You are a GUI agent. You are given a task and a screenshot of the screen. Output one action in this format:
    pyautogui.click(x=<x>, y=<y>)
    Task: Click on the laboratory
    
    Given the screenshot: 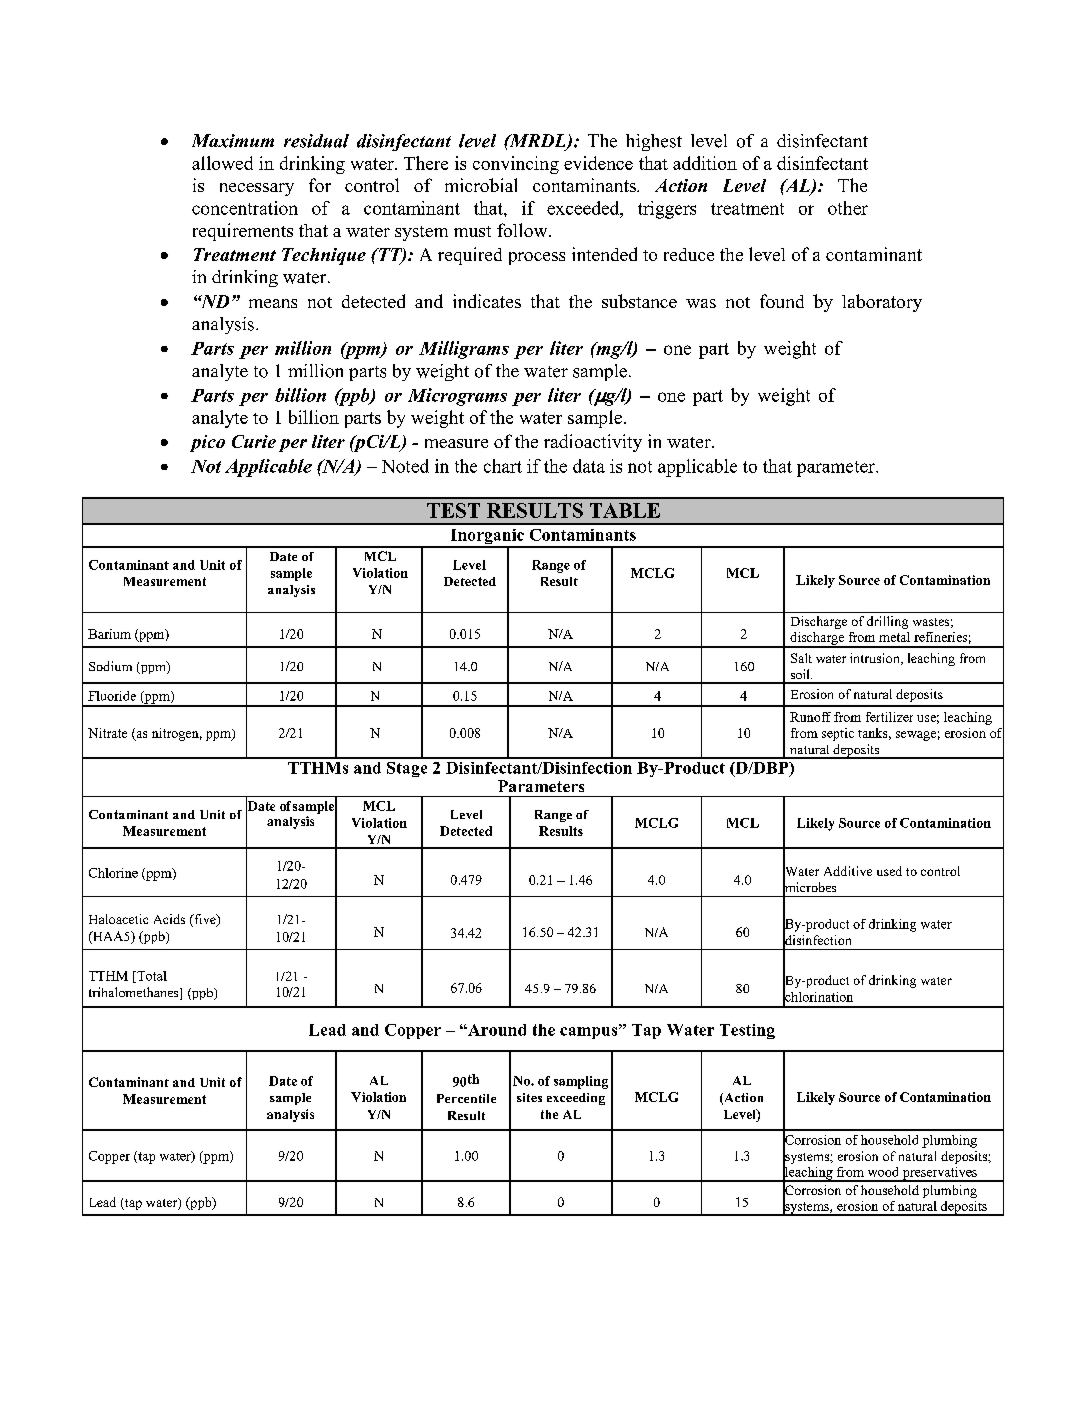 What is the action you would take?
    pyautogui.click(x=882, y=303)
